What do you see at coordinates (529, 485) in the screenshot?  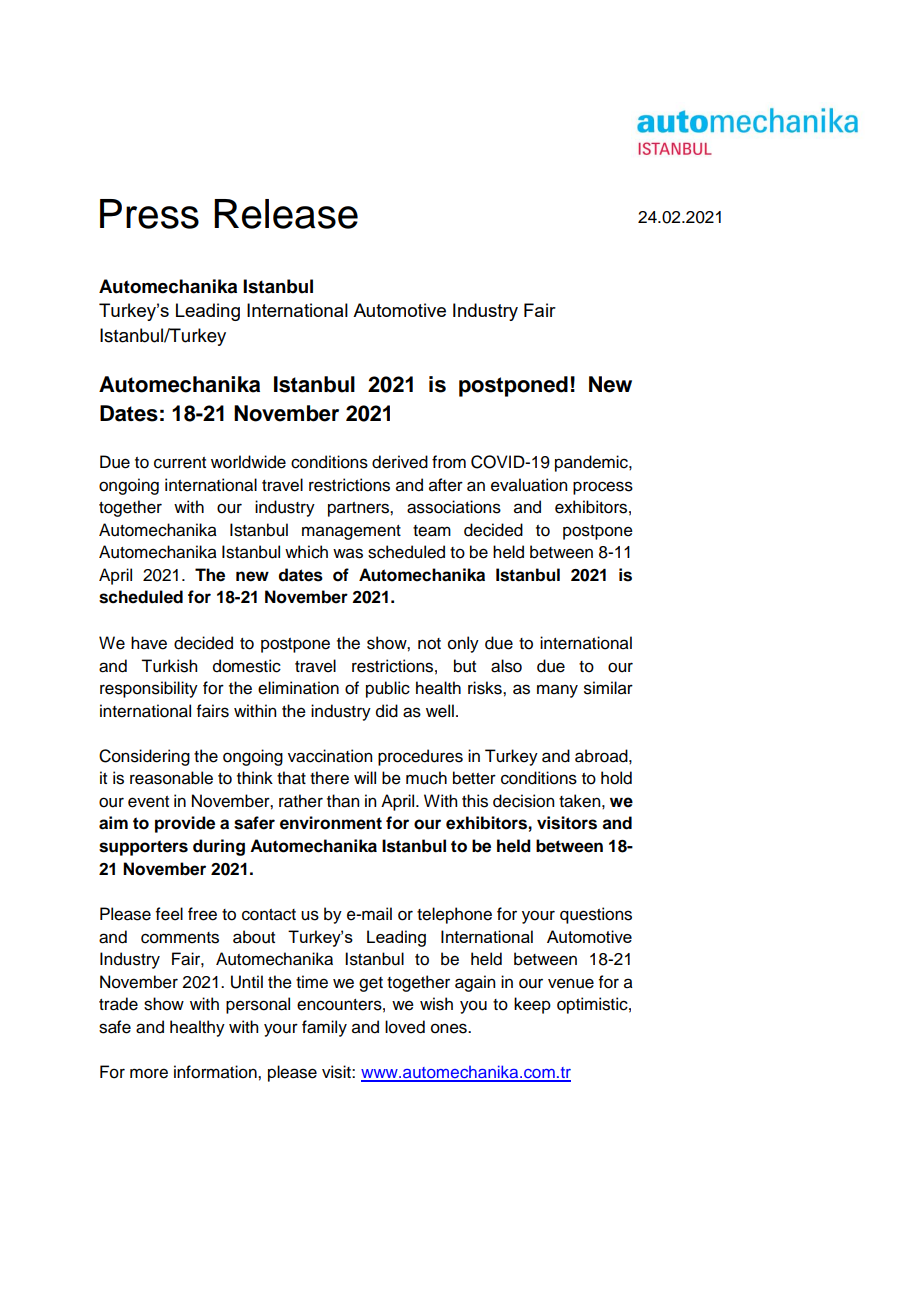 I see `evaluation` at bounding box center [529, 485].
